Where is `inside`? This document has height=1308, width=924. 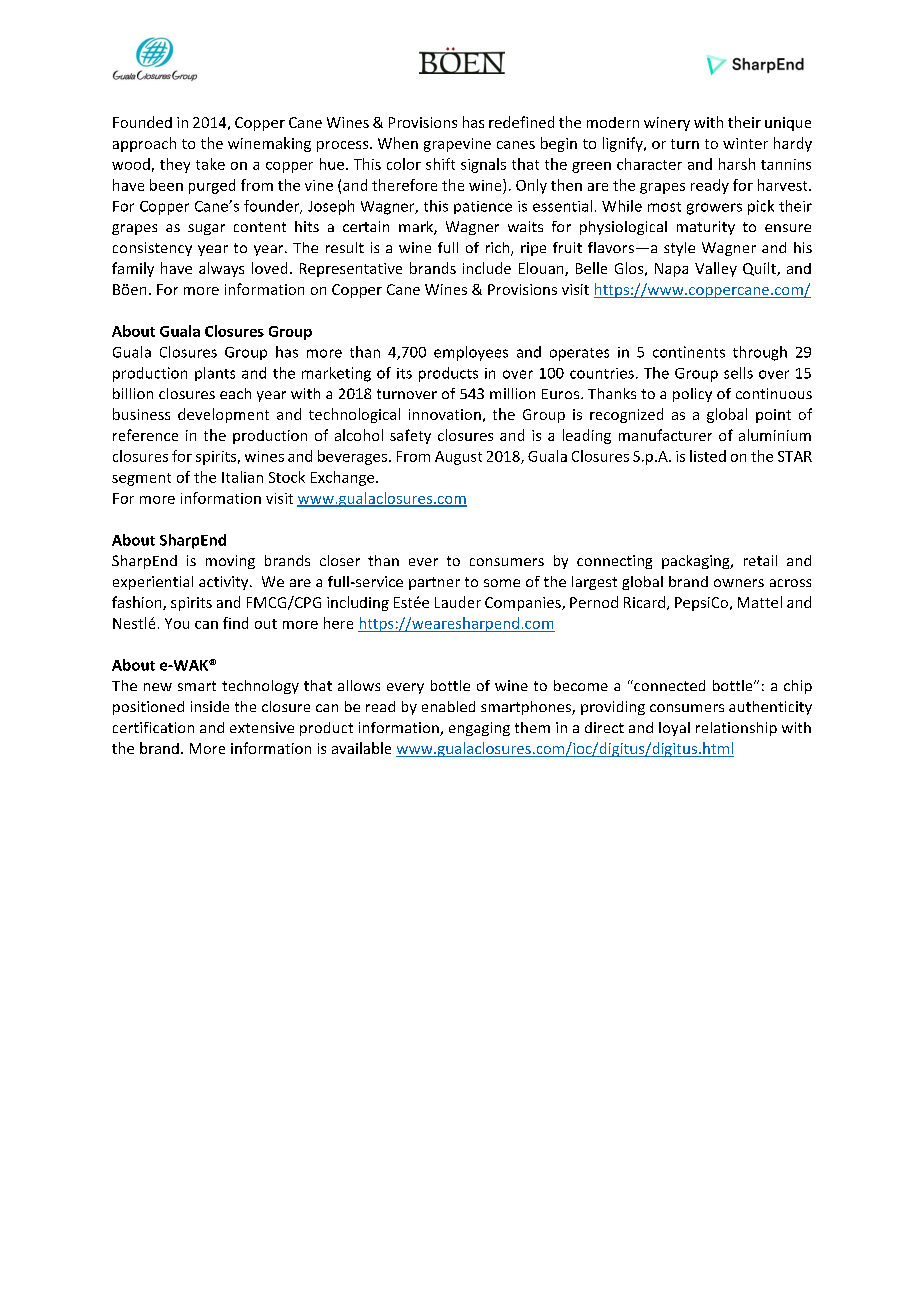 inside is located at coordinates (210, 706).
